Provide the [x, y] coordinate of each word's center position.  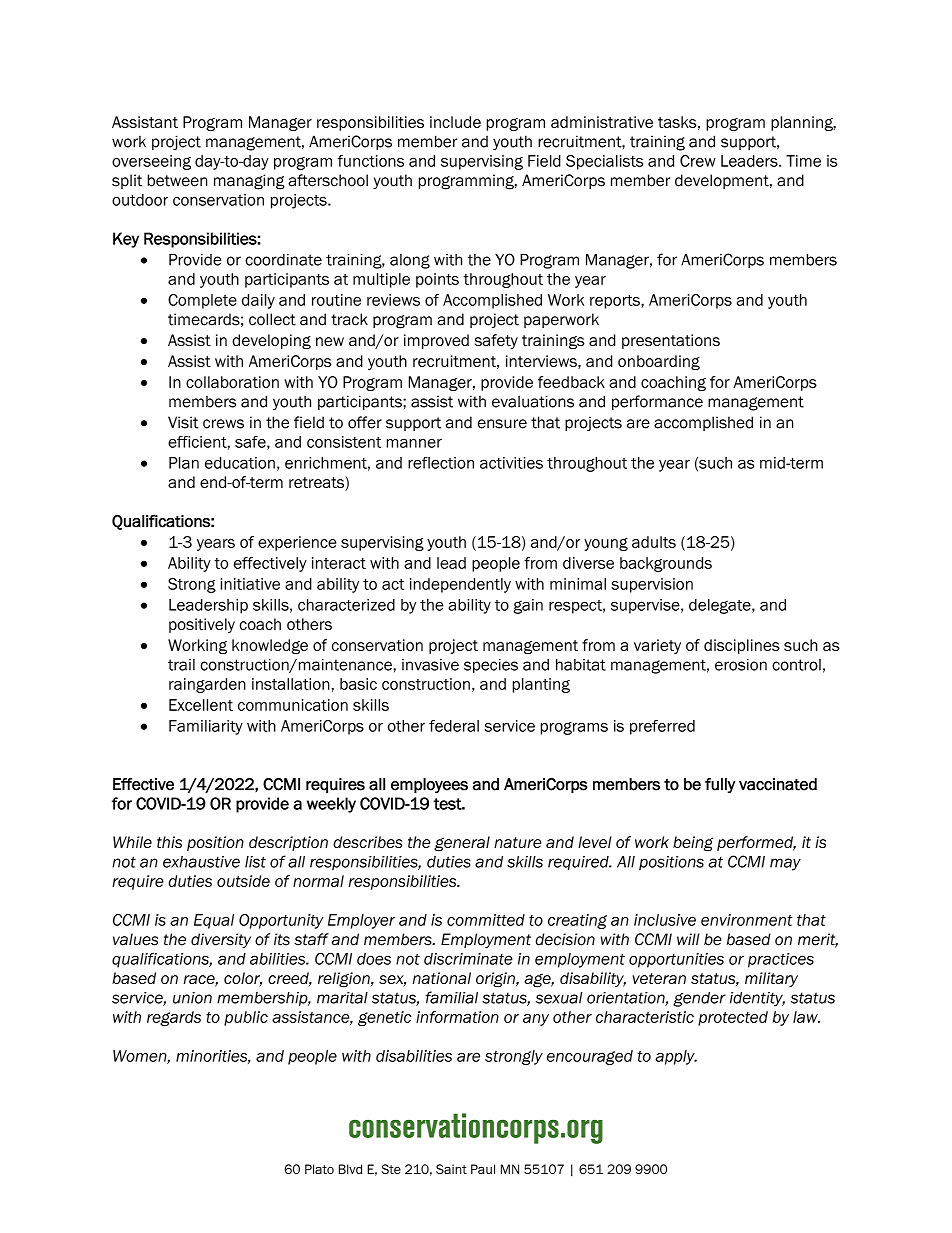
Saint [451, 1169]
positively [202, 625]
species [491, 666]
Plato [319, 1169]
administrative [602, 122]
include [455, 122]
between [177, 180]
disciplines [742, 646]
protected [733, 1018]
